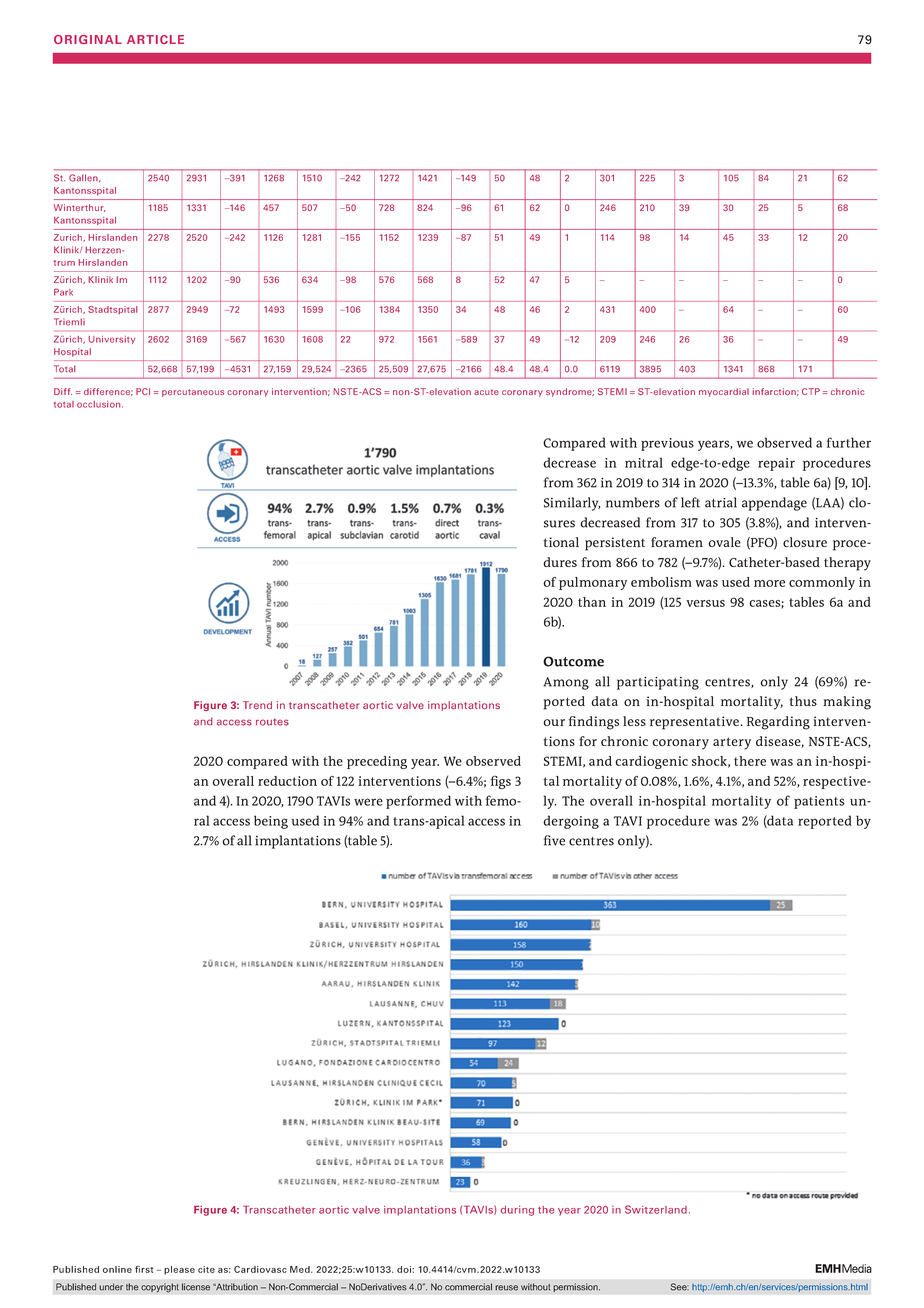 Image resolution: width=924 pixels, height=1308 pixels. I want to click on first, so click(144, 1269).
